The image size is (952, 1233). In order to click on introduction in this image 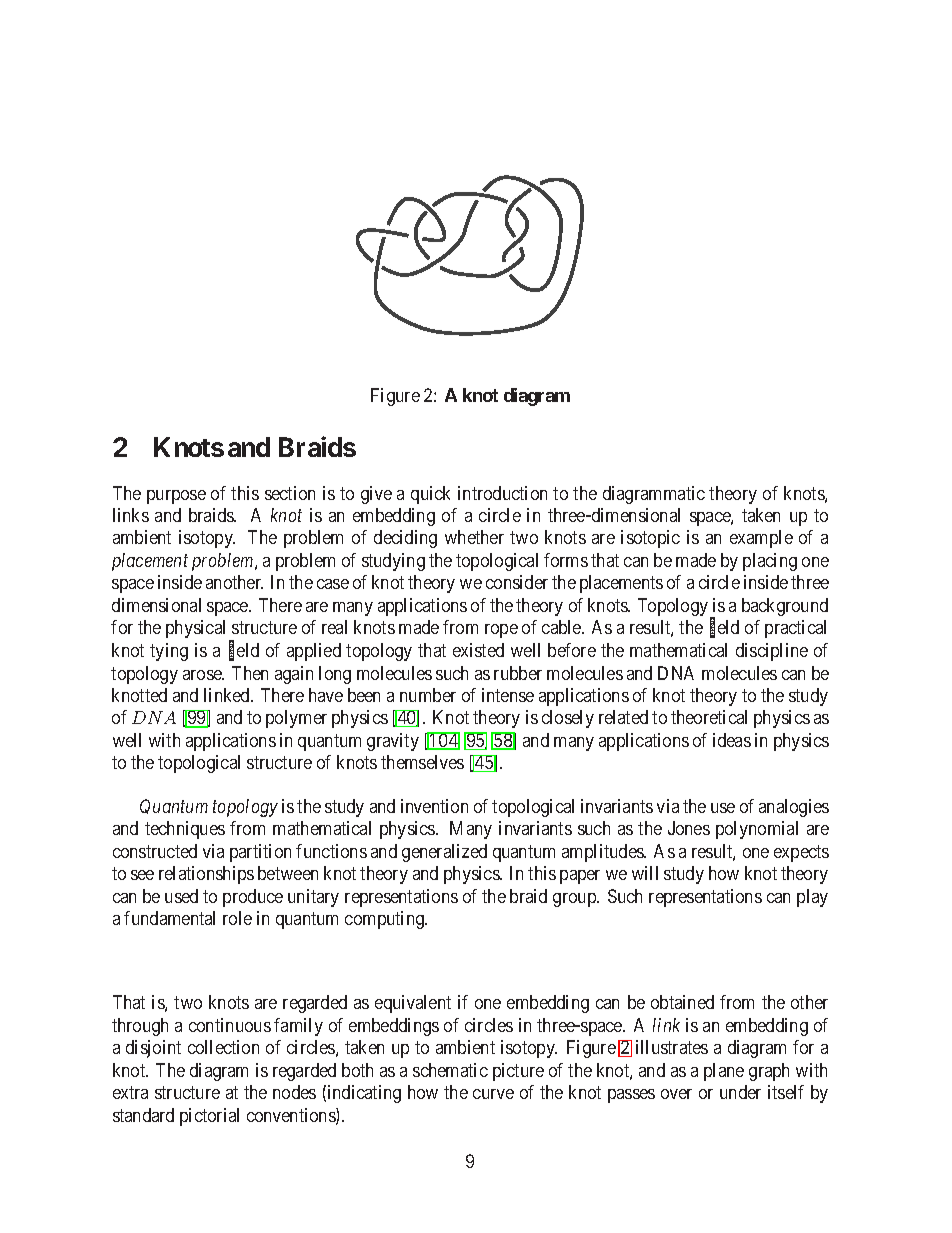, I will do `click(502, 493)`.
